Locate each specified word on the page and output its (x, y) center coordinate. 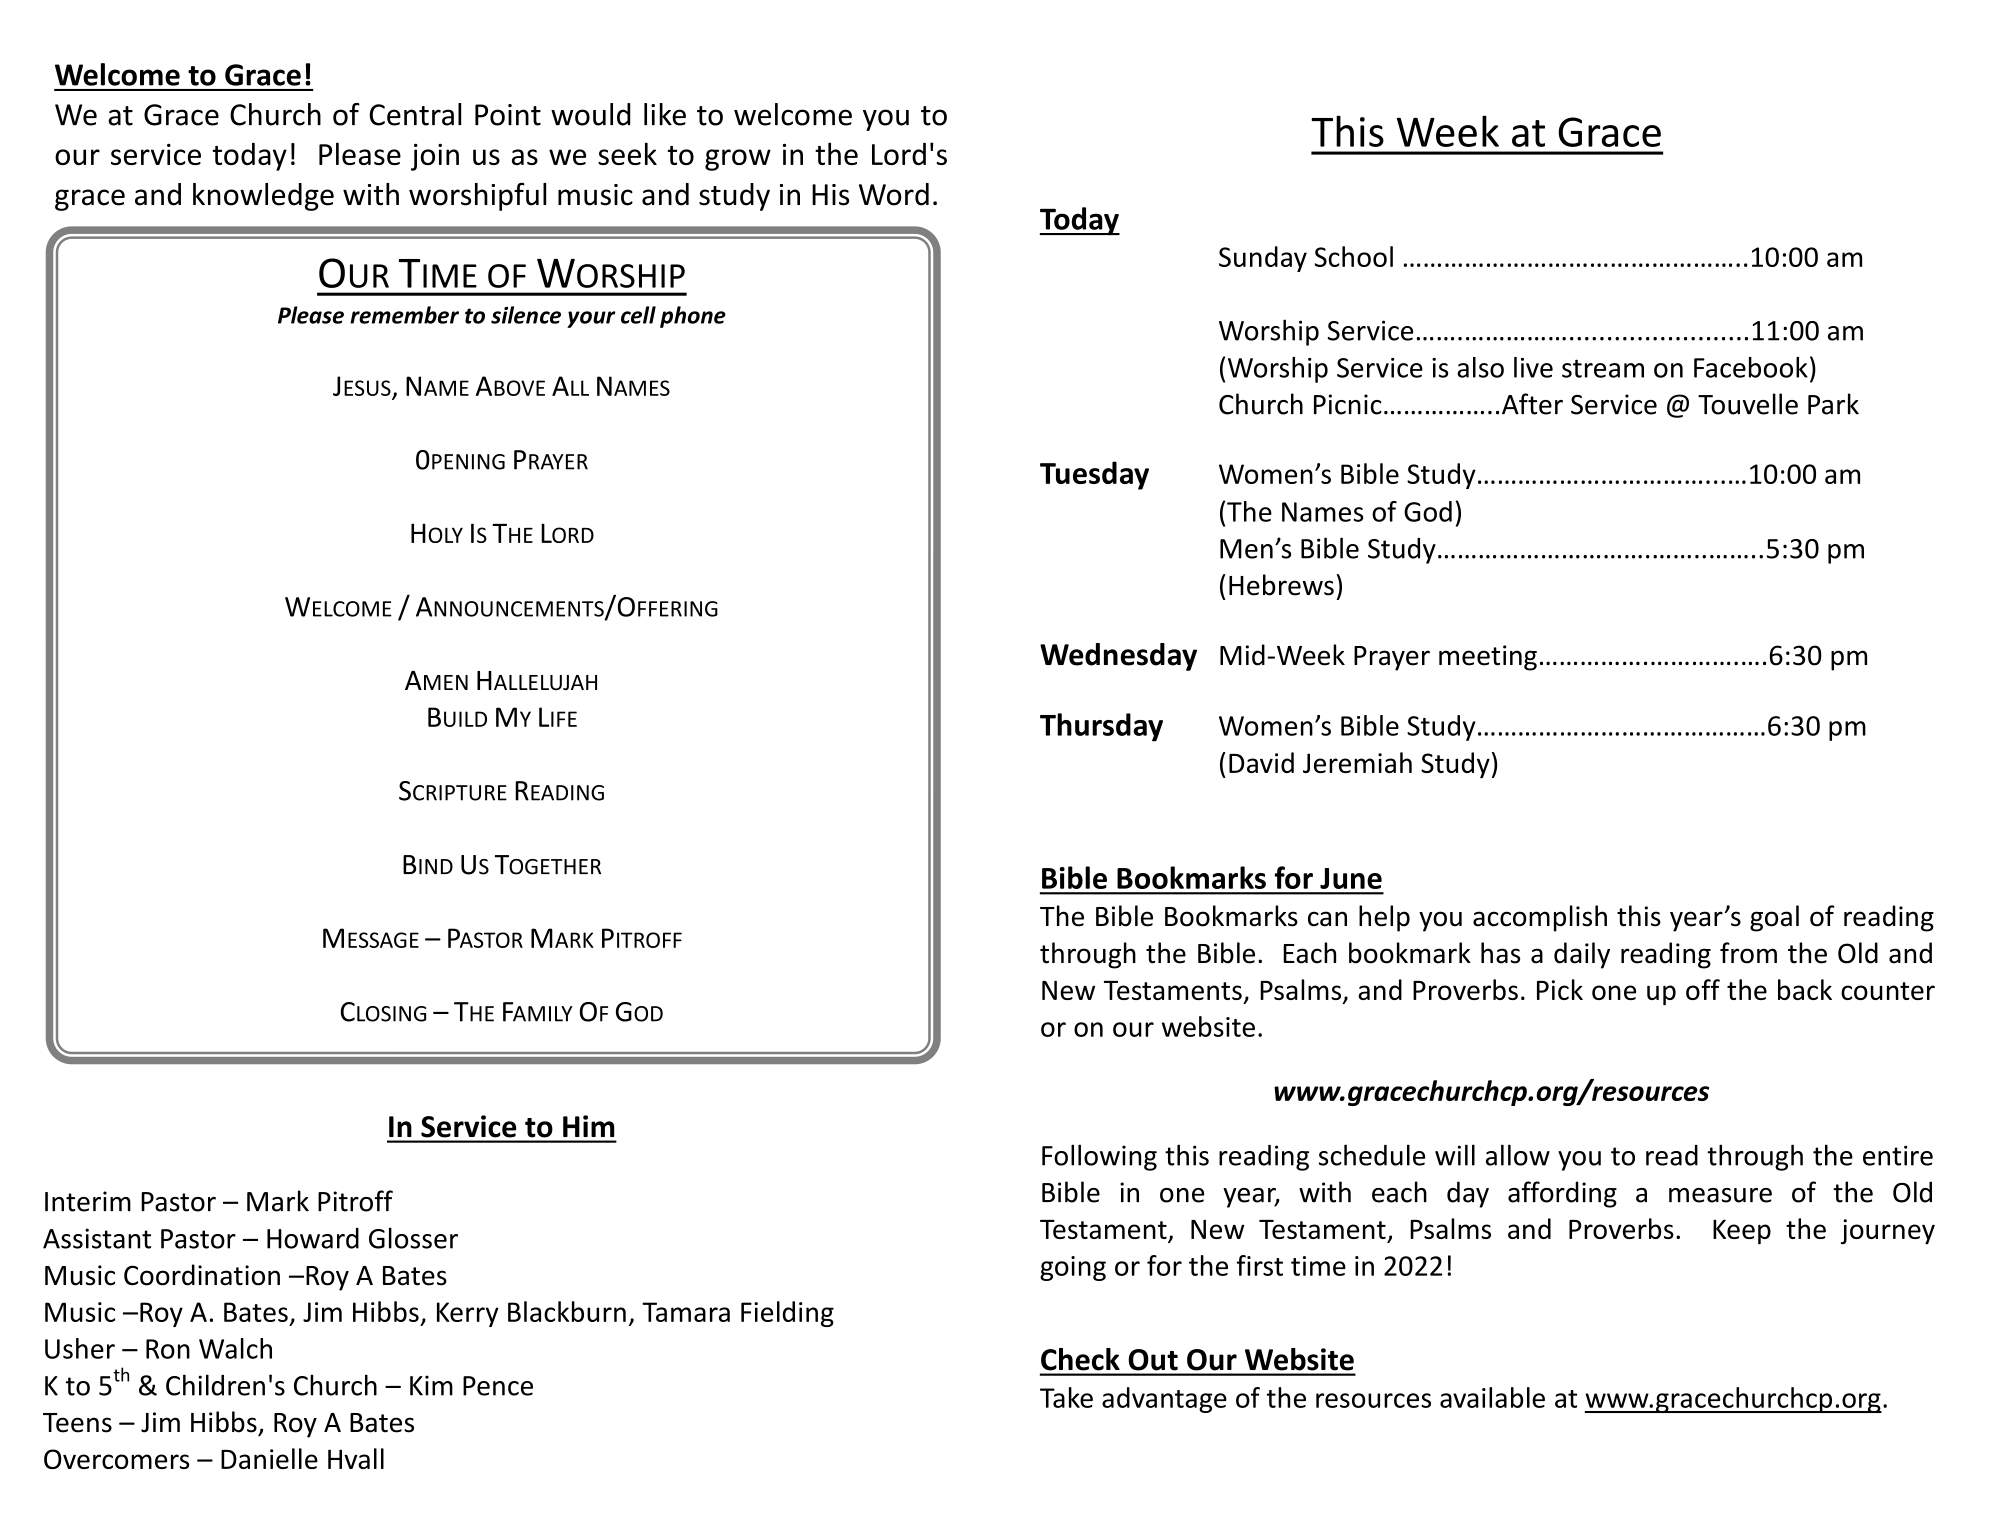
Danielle (269, 1458)
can (1327, 919)
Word (894, 194)
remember (404, 315)
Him (588, 1126)
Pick (1560, 989)
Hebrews (1281, 585)
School (1354, 256)
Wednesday (1118, 657)
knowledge (263, 197)
